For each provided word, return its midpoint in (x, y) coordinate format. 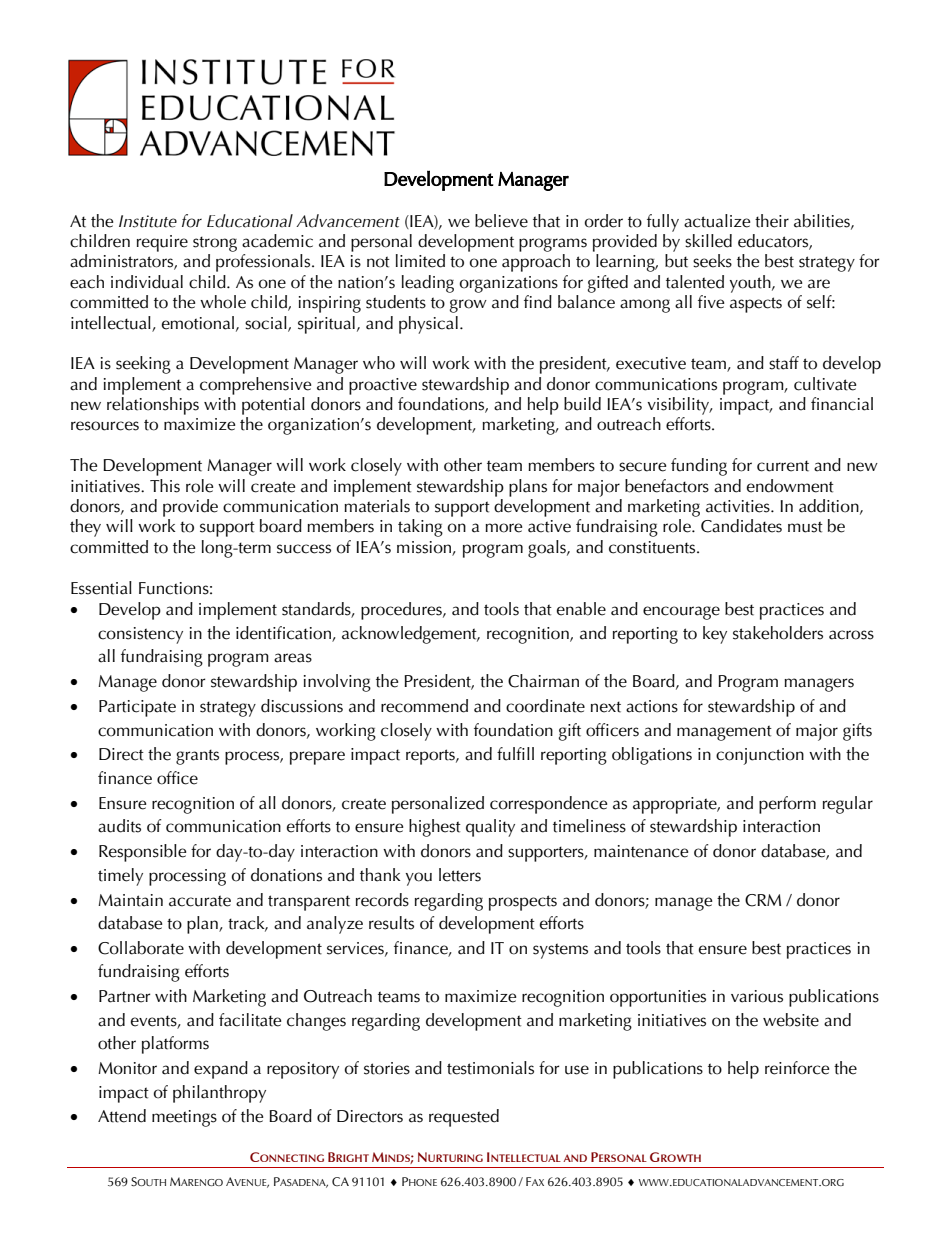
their (772, 221)
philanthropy (219, 1094)
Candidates (741, 526)
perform (787, 805)
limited (420, 261)
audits (119, 826)
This (165, 486)
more (503, 528)
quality (490, 828)
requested (464, 1118)
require (162, 243)
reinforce (797, 1068)
